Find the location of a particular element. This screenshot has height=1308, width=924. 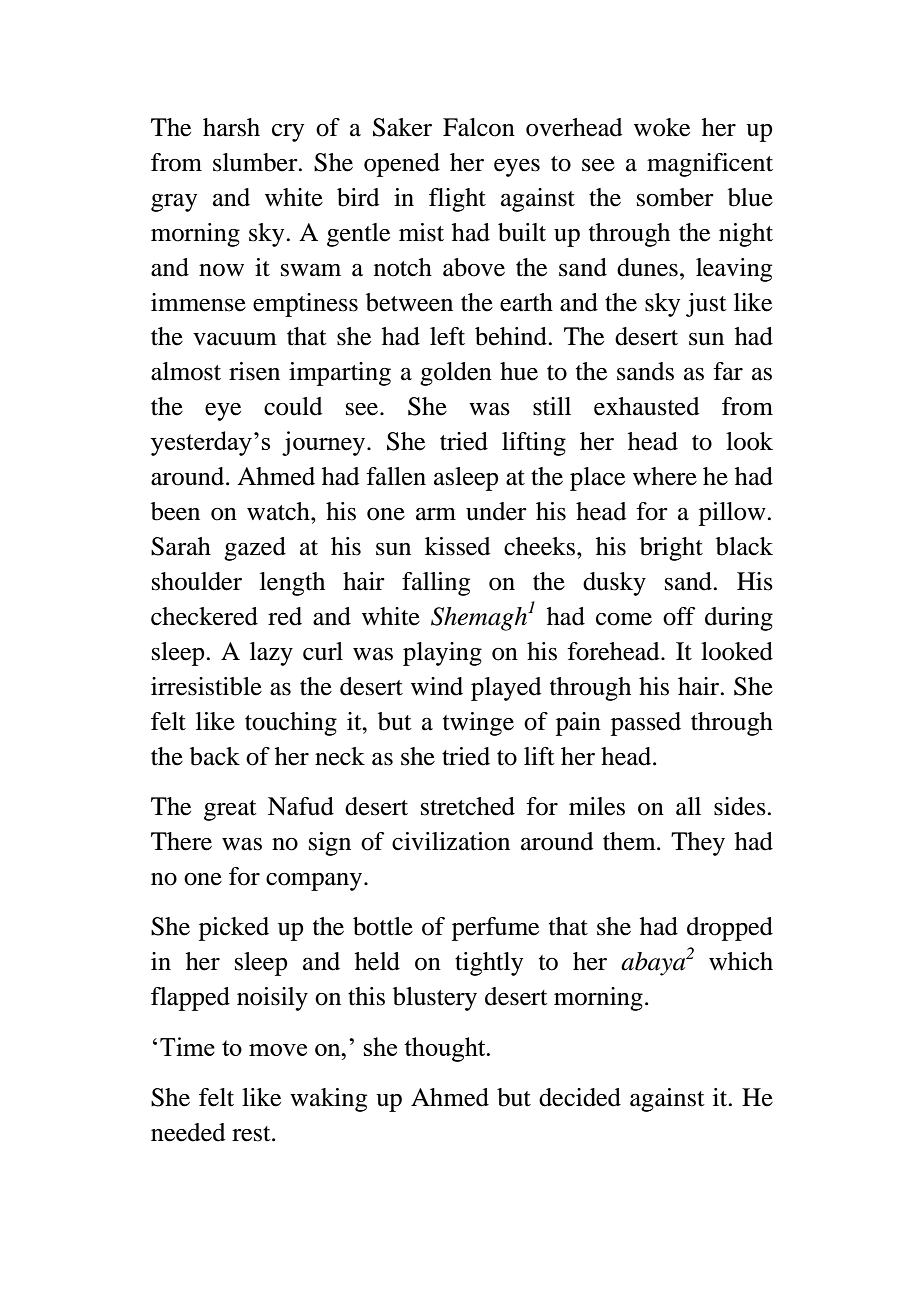

lazy is located at coordinates (271, 654).
